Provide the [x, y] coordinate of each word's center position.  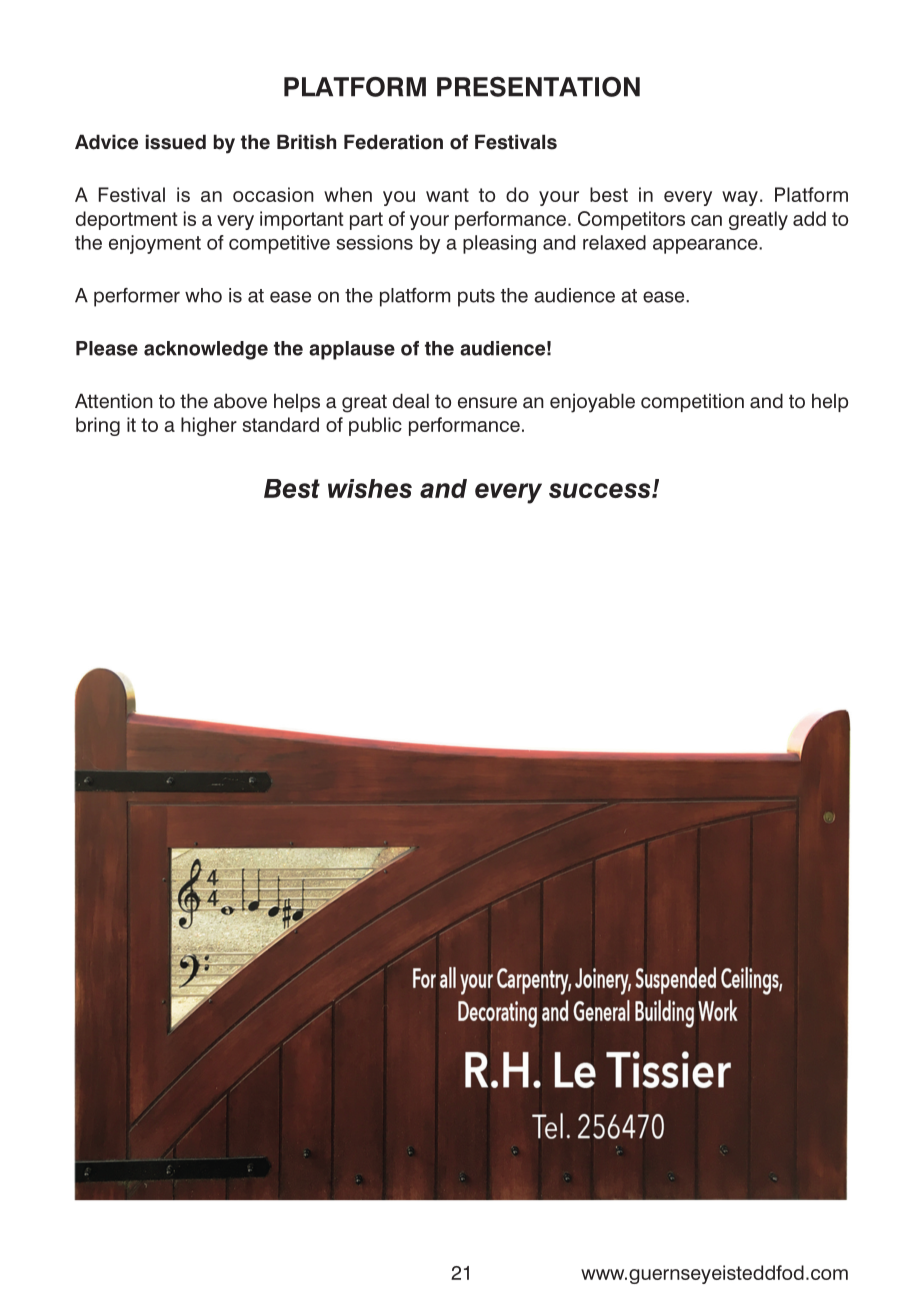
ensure [487, 403]
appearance [706, 246]
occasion [273, 194]
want [447, 195]
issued [176, 142]
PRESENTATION [538, 86]
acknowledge [206, 350]
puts [476, 298]
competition [692, 402]
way [740, 198]
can [706, 220]
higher [209, 426]
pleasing [499, 244]
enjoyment [155, 244]
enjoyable [592, 403]
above [240, 401]
